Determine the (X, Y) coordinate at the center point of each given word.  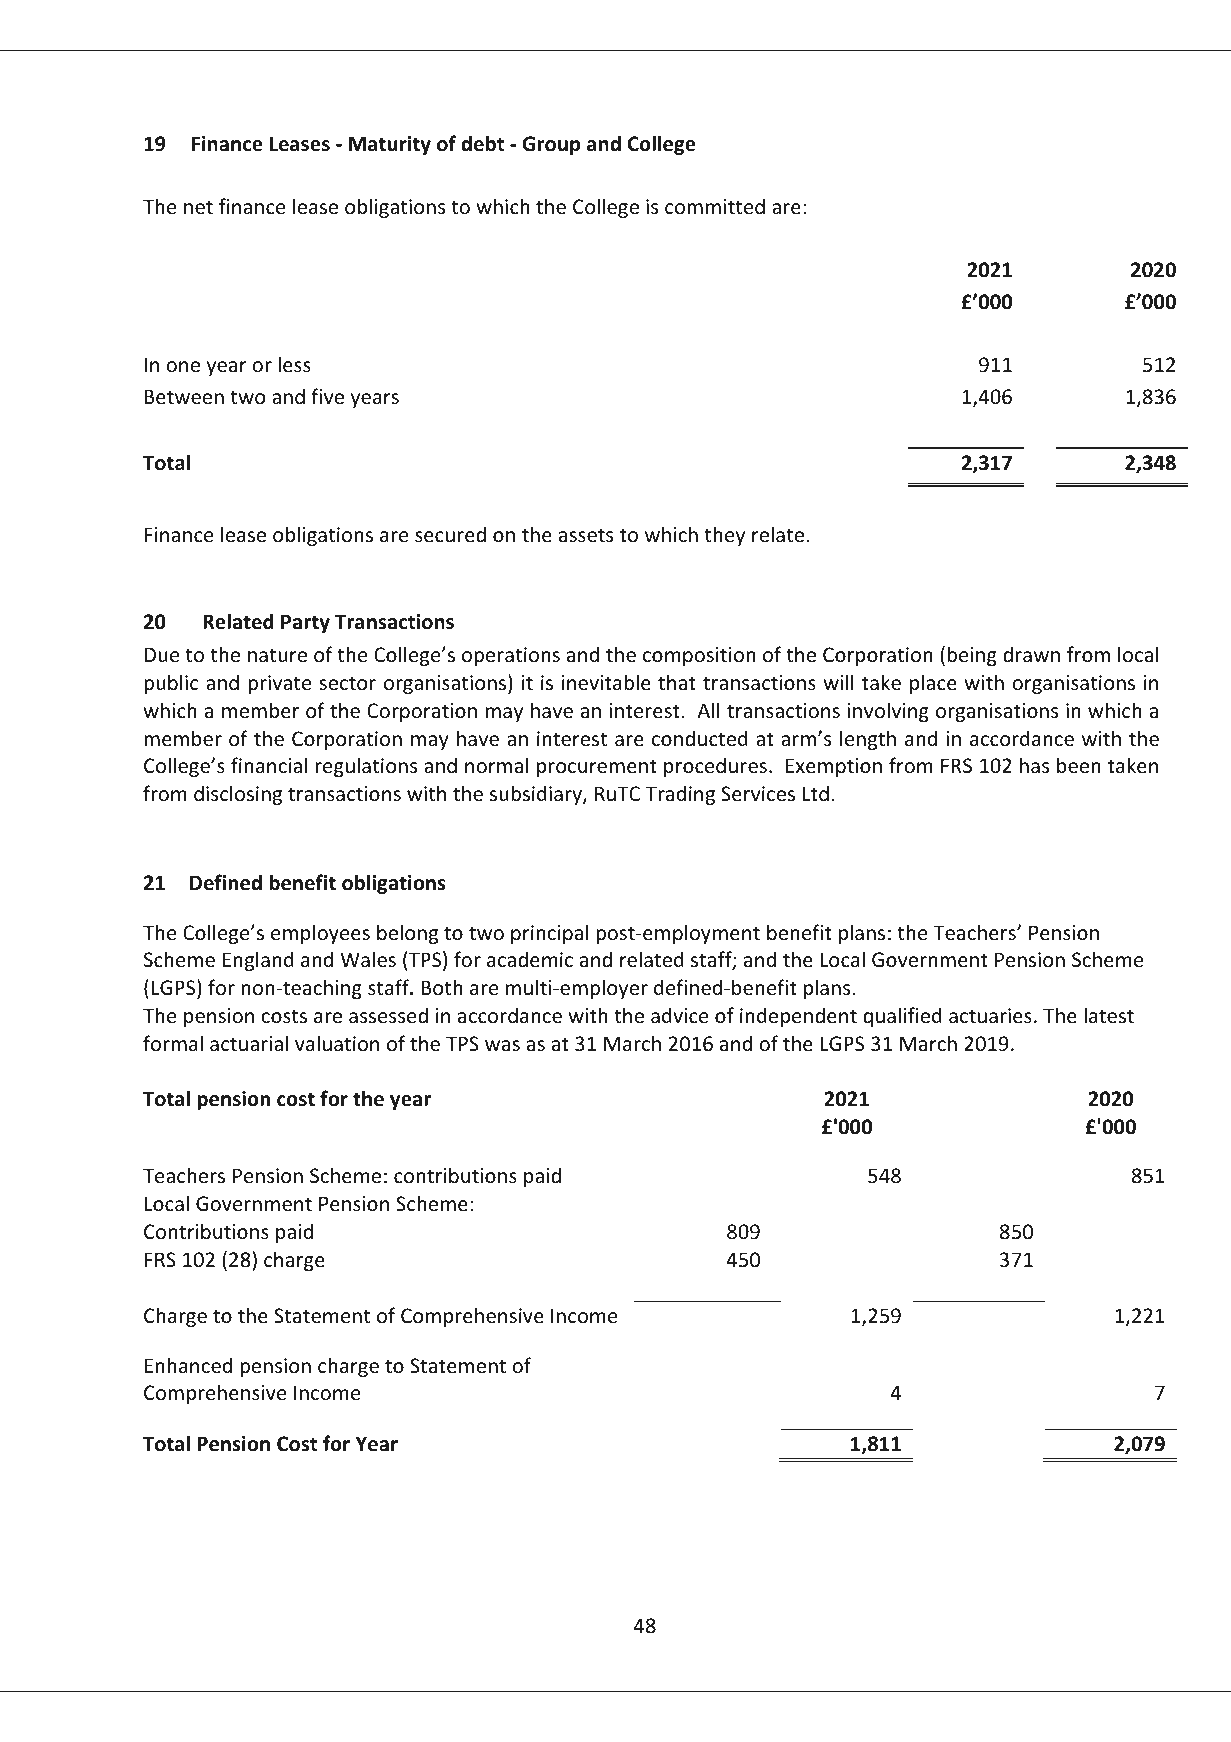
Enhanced (188, 1365)
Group (552, 145)
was (502, 1046)
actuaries (990, 1016)
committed (715, 206)
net (198, 207)
